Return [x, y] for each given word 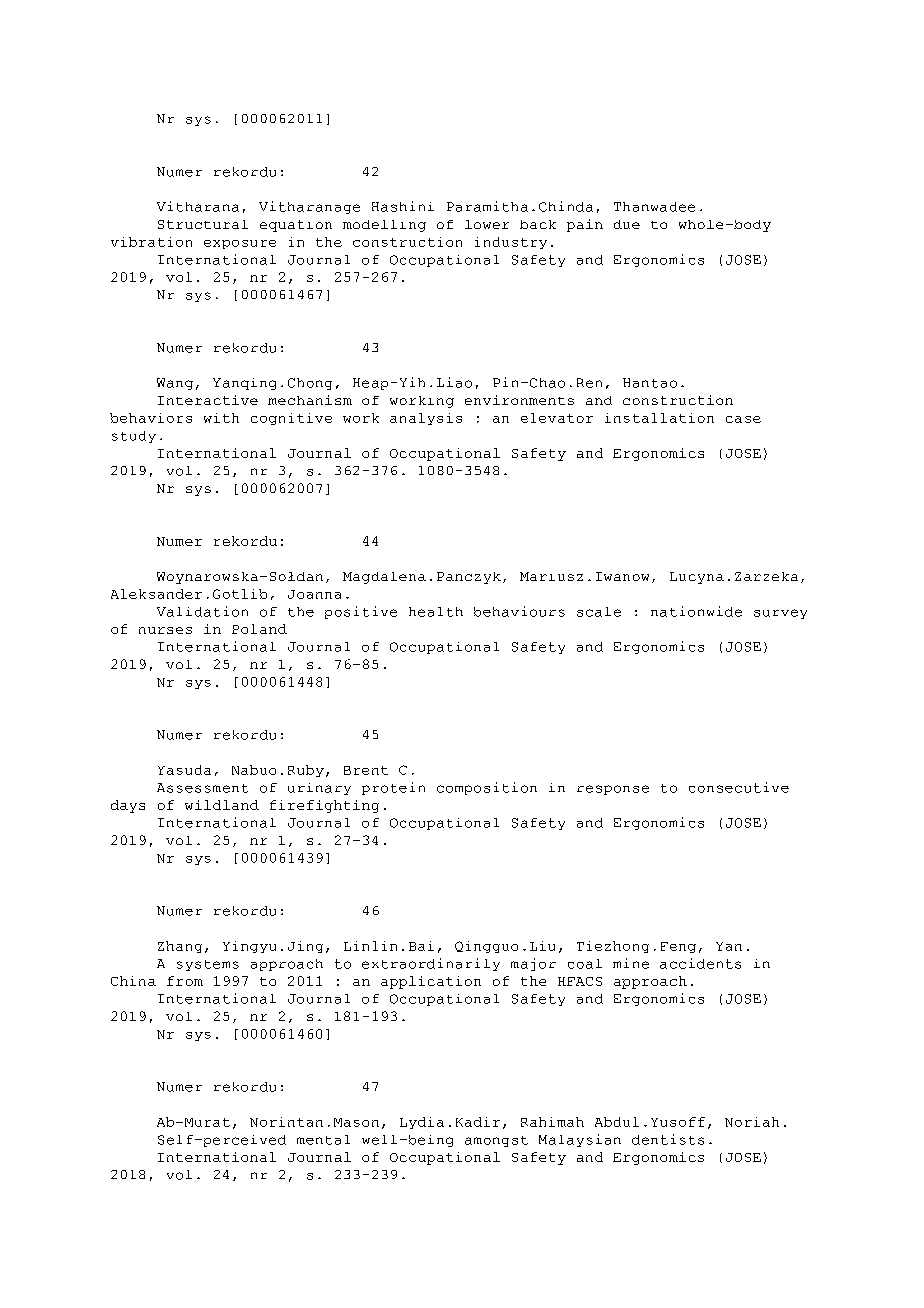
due [627, 224]
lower [487, 224]
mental [323, 1140]
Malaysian [580, 1140]
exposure [240, 244]
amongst [496, 1141]
